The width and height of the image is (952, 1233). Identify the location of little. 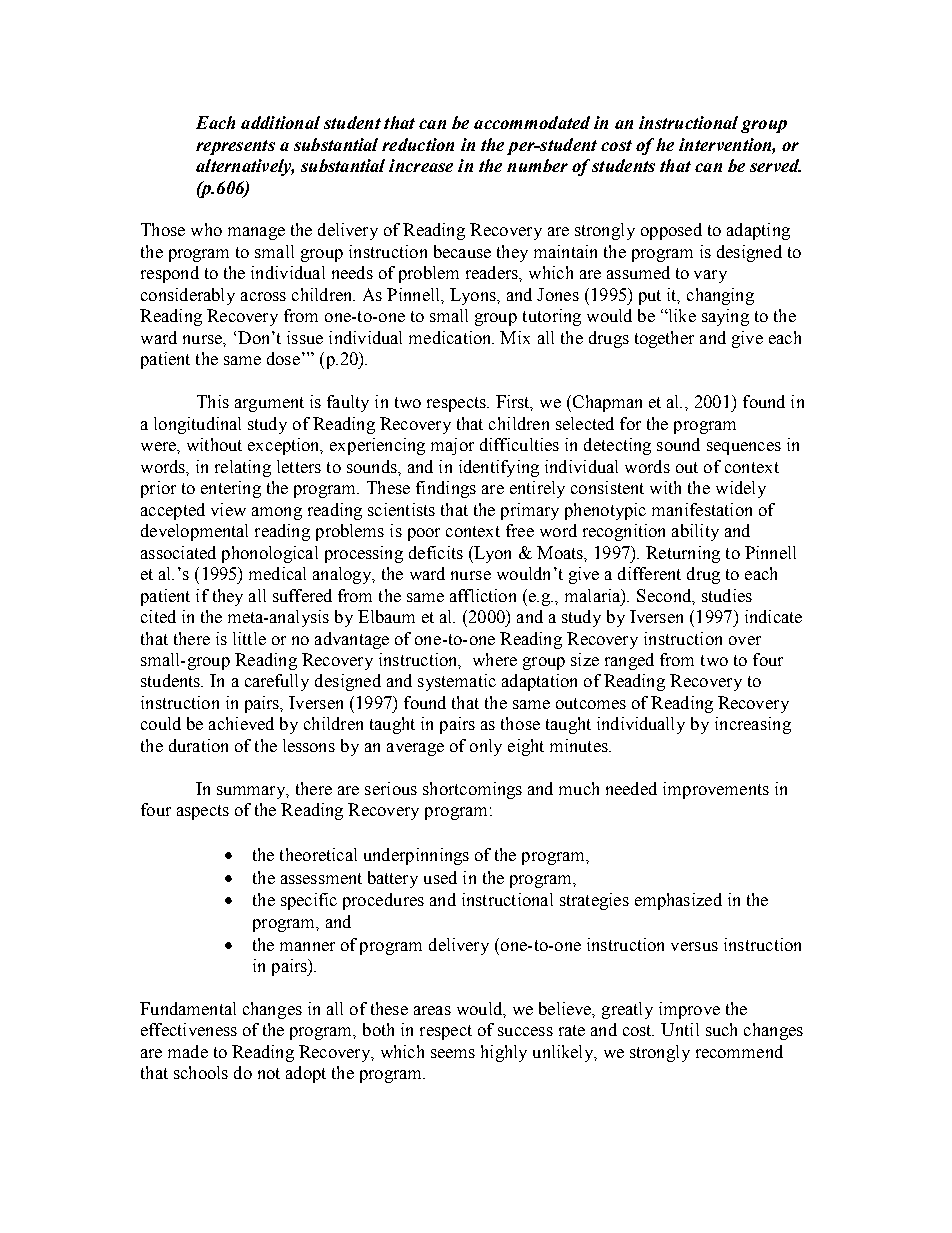
(249, 638).
